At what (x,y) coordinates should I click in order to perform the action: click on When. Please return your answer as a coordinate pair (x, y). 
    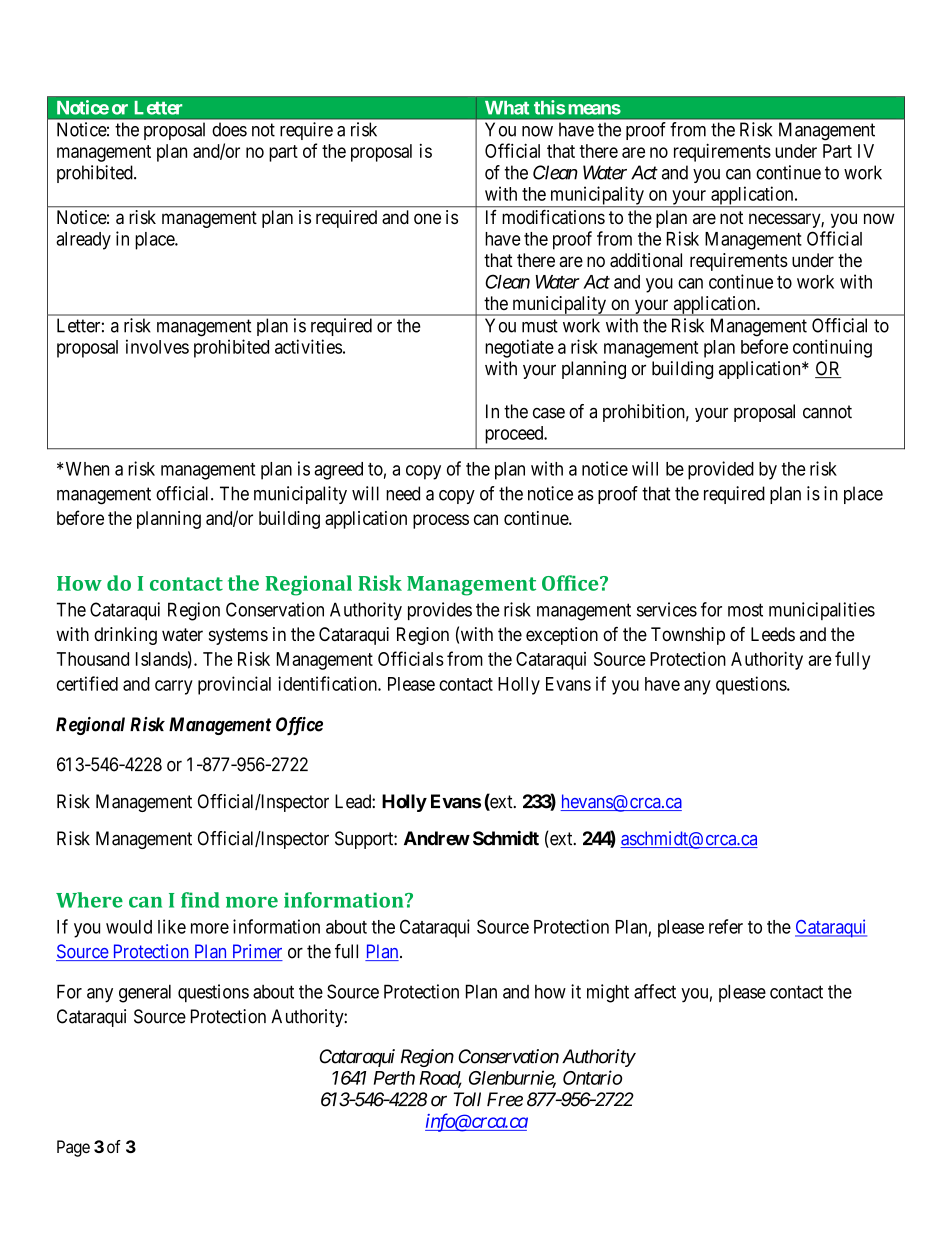
    Looking at the image, I should click on (87, 469).
